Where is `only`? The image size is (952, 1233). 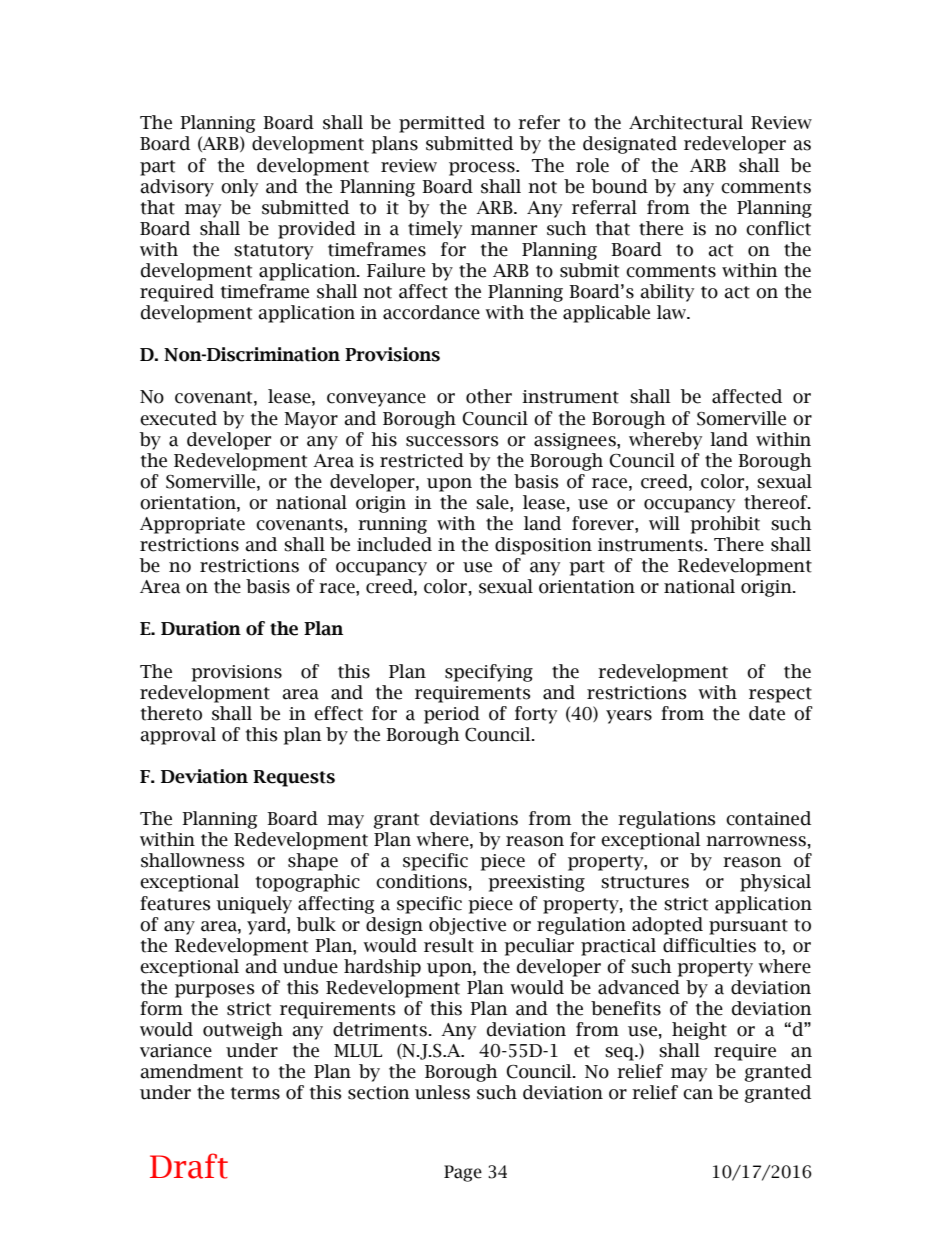 only is located at coordinates (239, 188).
